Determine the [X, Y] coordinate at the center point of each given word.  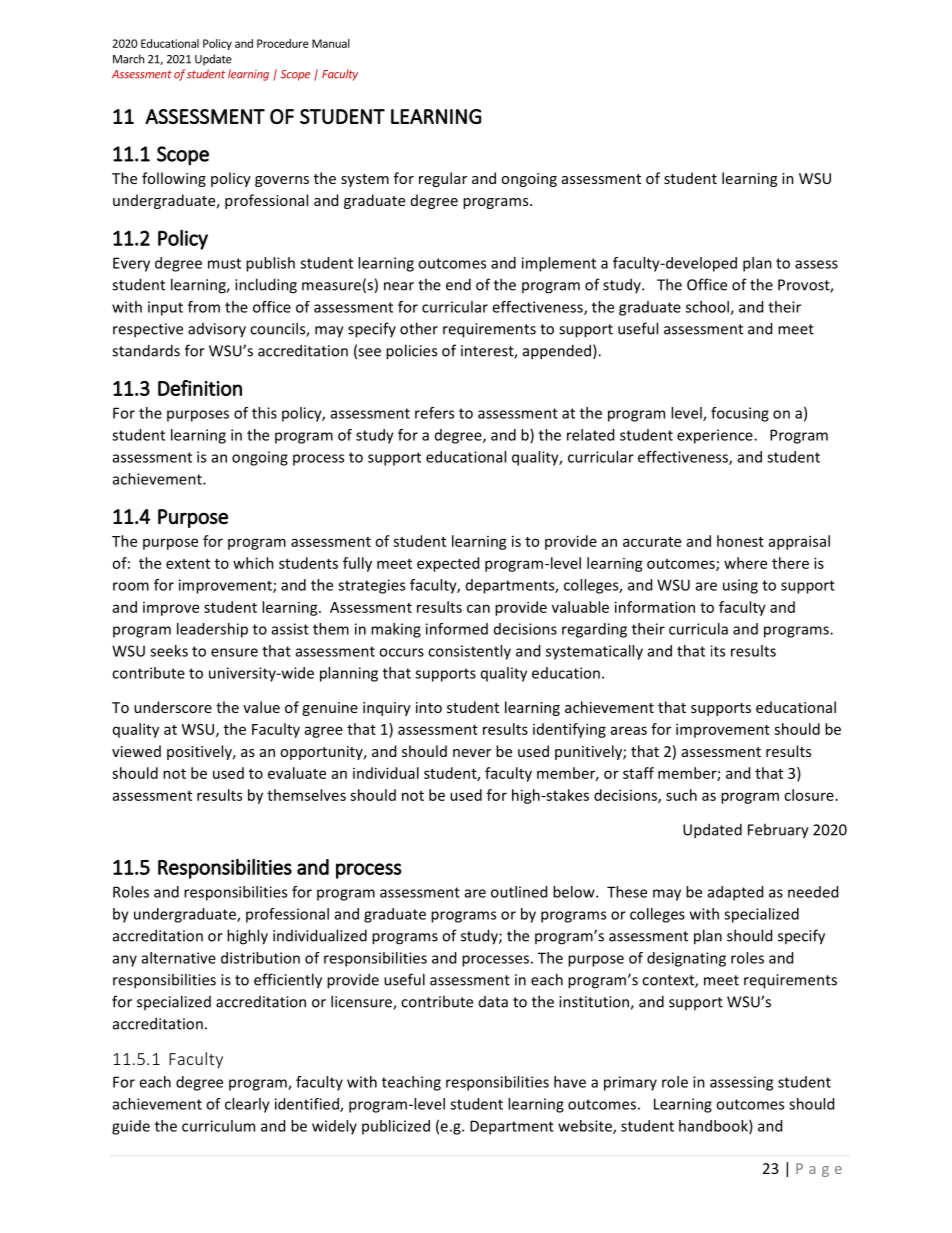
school [708, 308]
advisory [217, 330]
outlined [519, 892]
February [778, 831]
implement [559, 264]
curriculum [218, 1126]
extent [188, 564]
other [419, 328]
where [745, 563]
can [478, 608]
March [128, 59]
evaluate [297, 773]
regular [443, 179]
